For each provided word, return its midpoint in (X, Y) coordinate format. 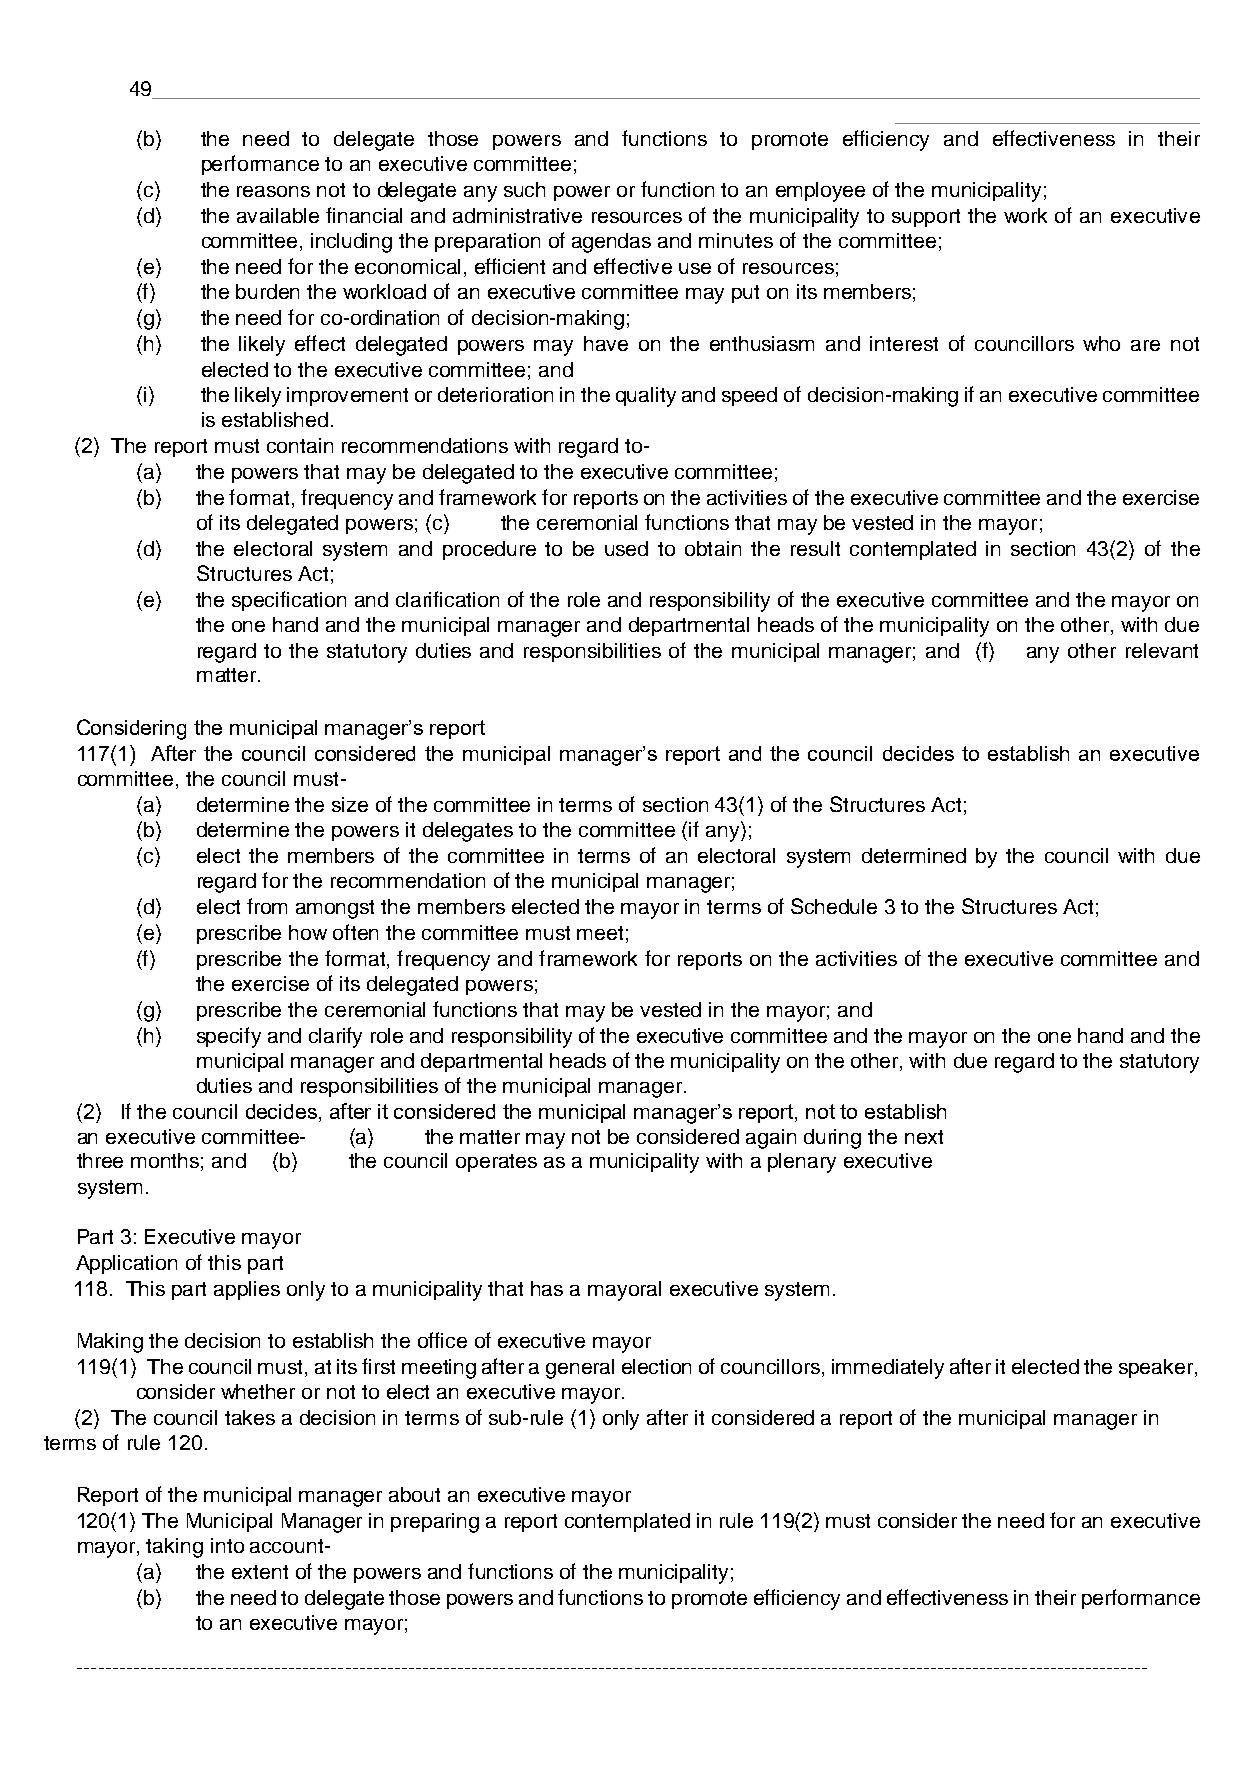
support (926, 218)
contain (300, 445)
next (924, 1137)
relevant (1162, 650)
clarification (447, 599)
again (771, 1139)
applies (247, 1290)
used (626, 548)
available (278, 215)
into (227, 1545)
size (350, 804)
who (1101, 343)
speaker (1157, 1368)
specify (229, 1037)
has (547, 1288)
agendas (611, 243)
